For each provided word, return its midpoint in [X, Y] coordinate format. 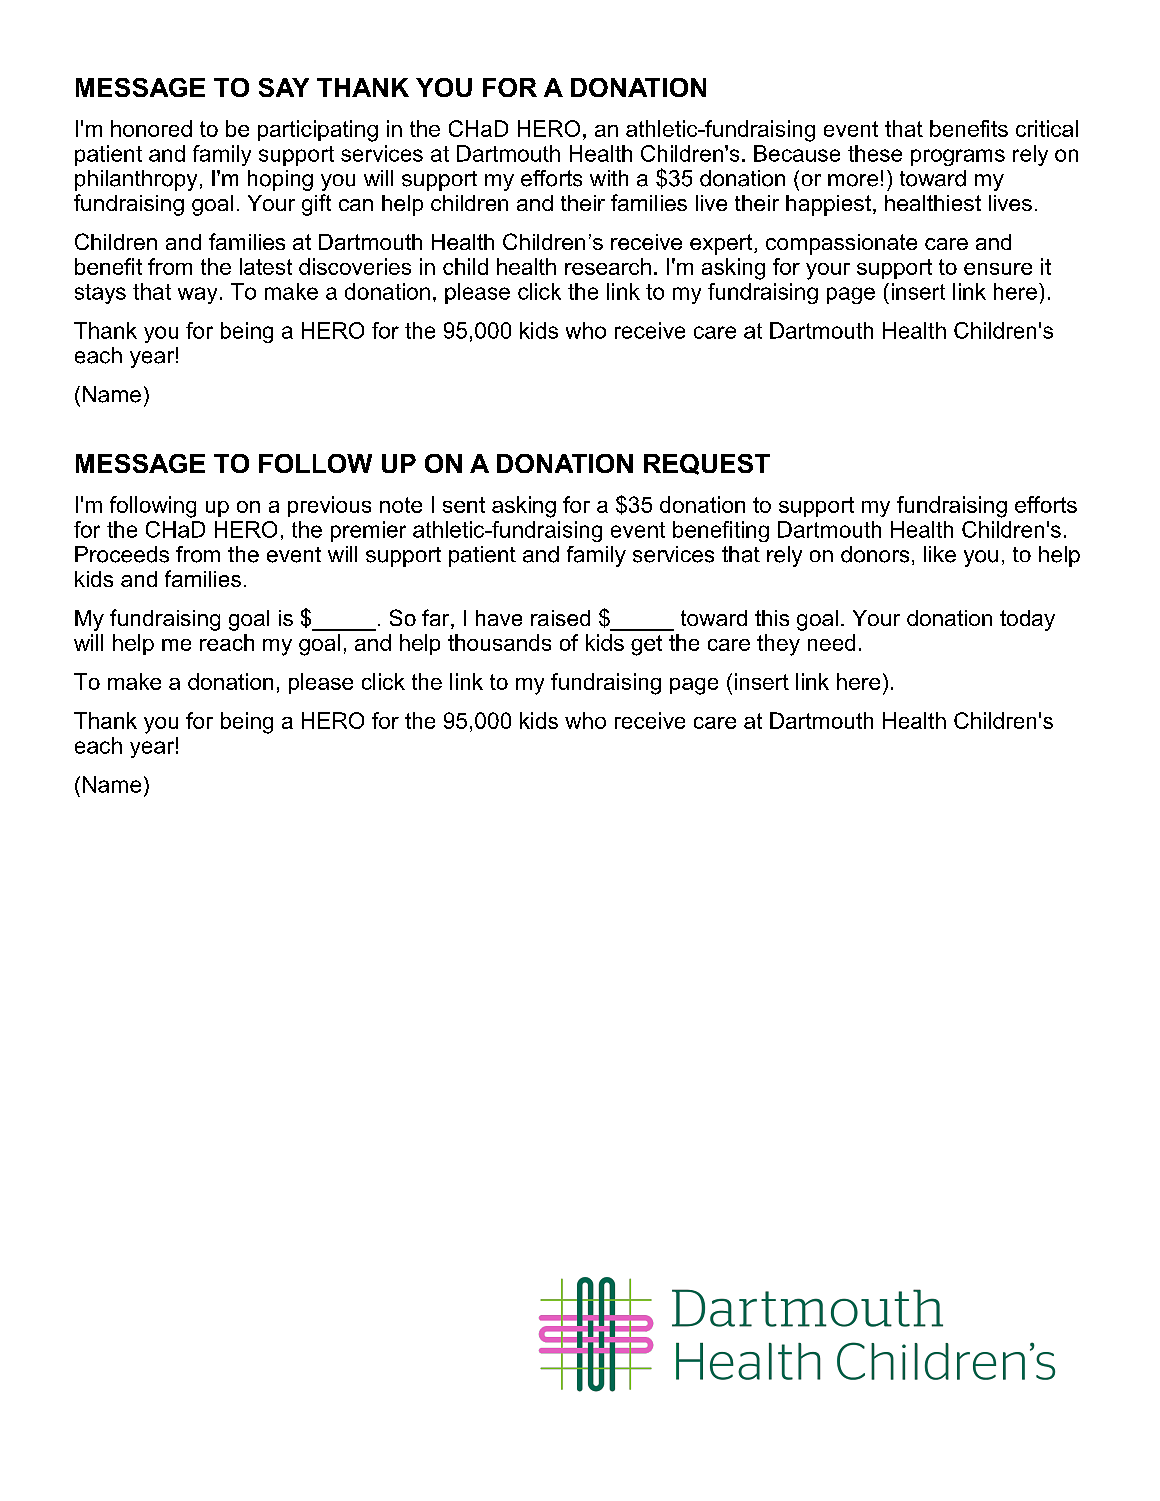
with [609, 178]
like [940, 554]
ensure [998, 269]
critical [1047, 128]
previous [329, 506]
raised [560, 618]
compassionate [841, 244]
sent [464, 505]
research [608, 266]
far [437, 619]
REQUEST [707, 464]
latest [266, 266]
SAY [284, 87]
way [197, 295]
